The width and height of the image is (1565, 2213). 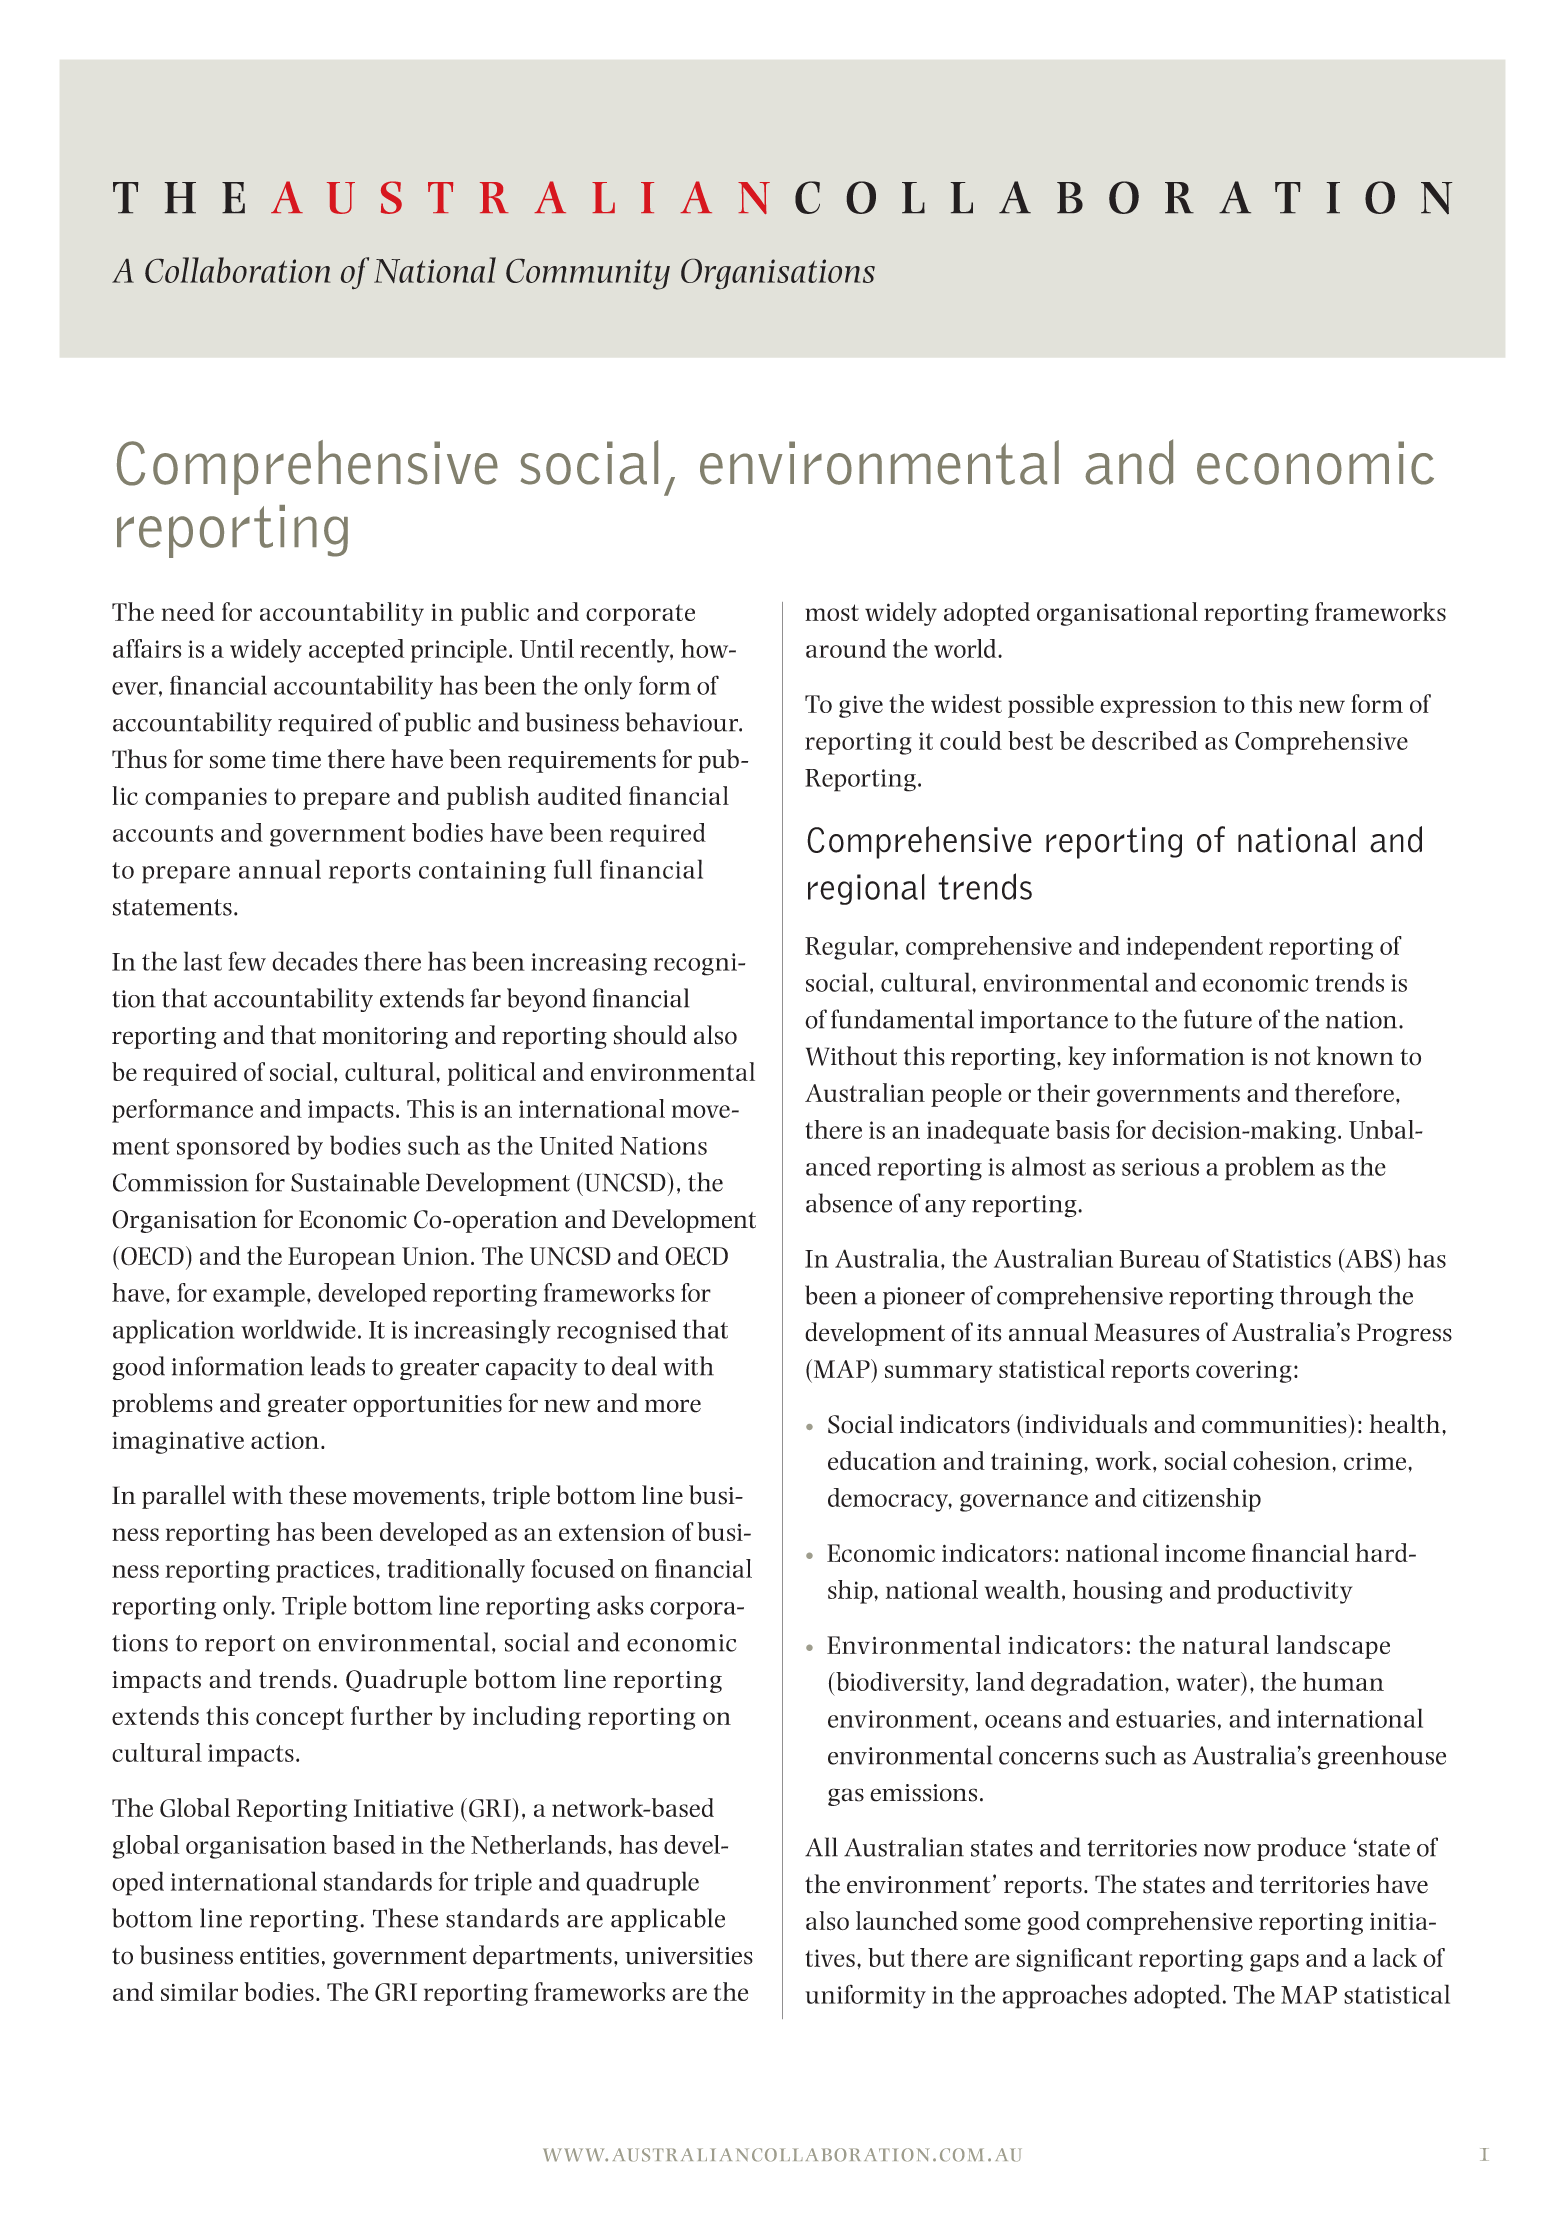 I want to click on entities, so click(x=279, y=1956).
